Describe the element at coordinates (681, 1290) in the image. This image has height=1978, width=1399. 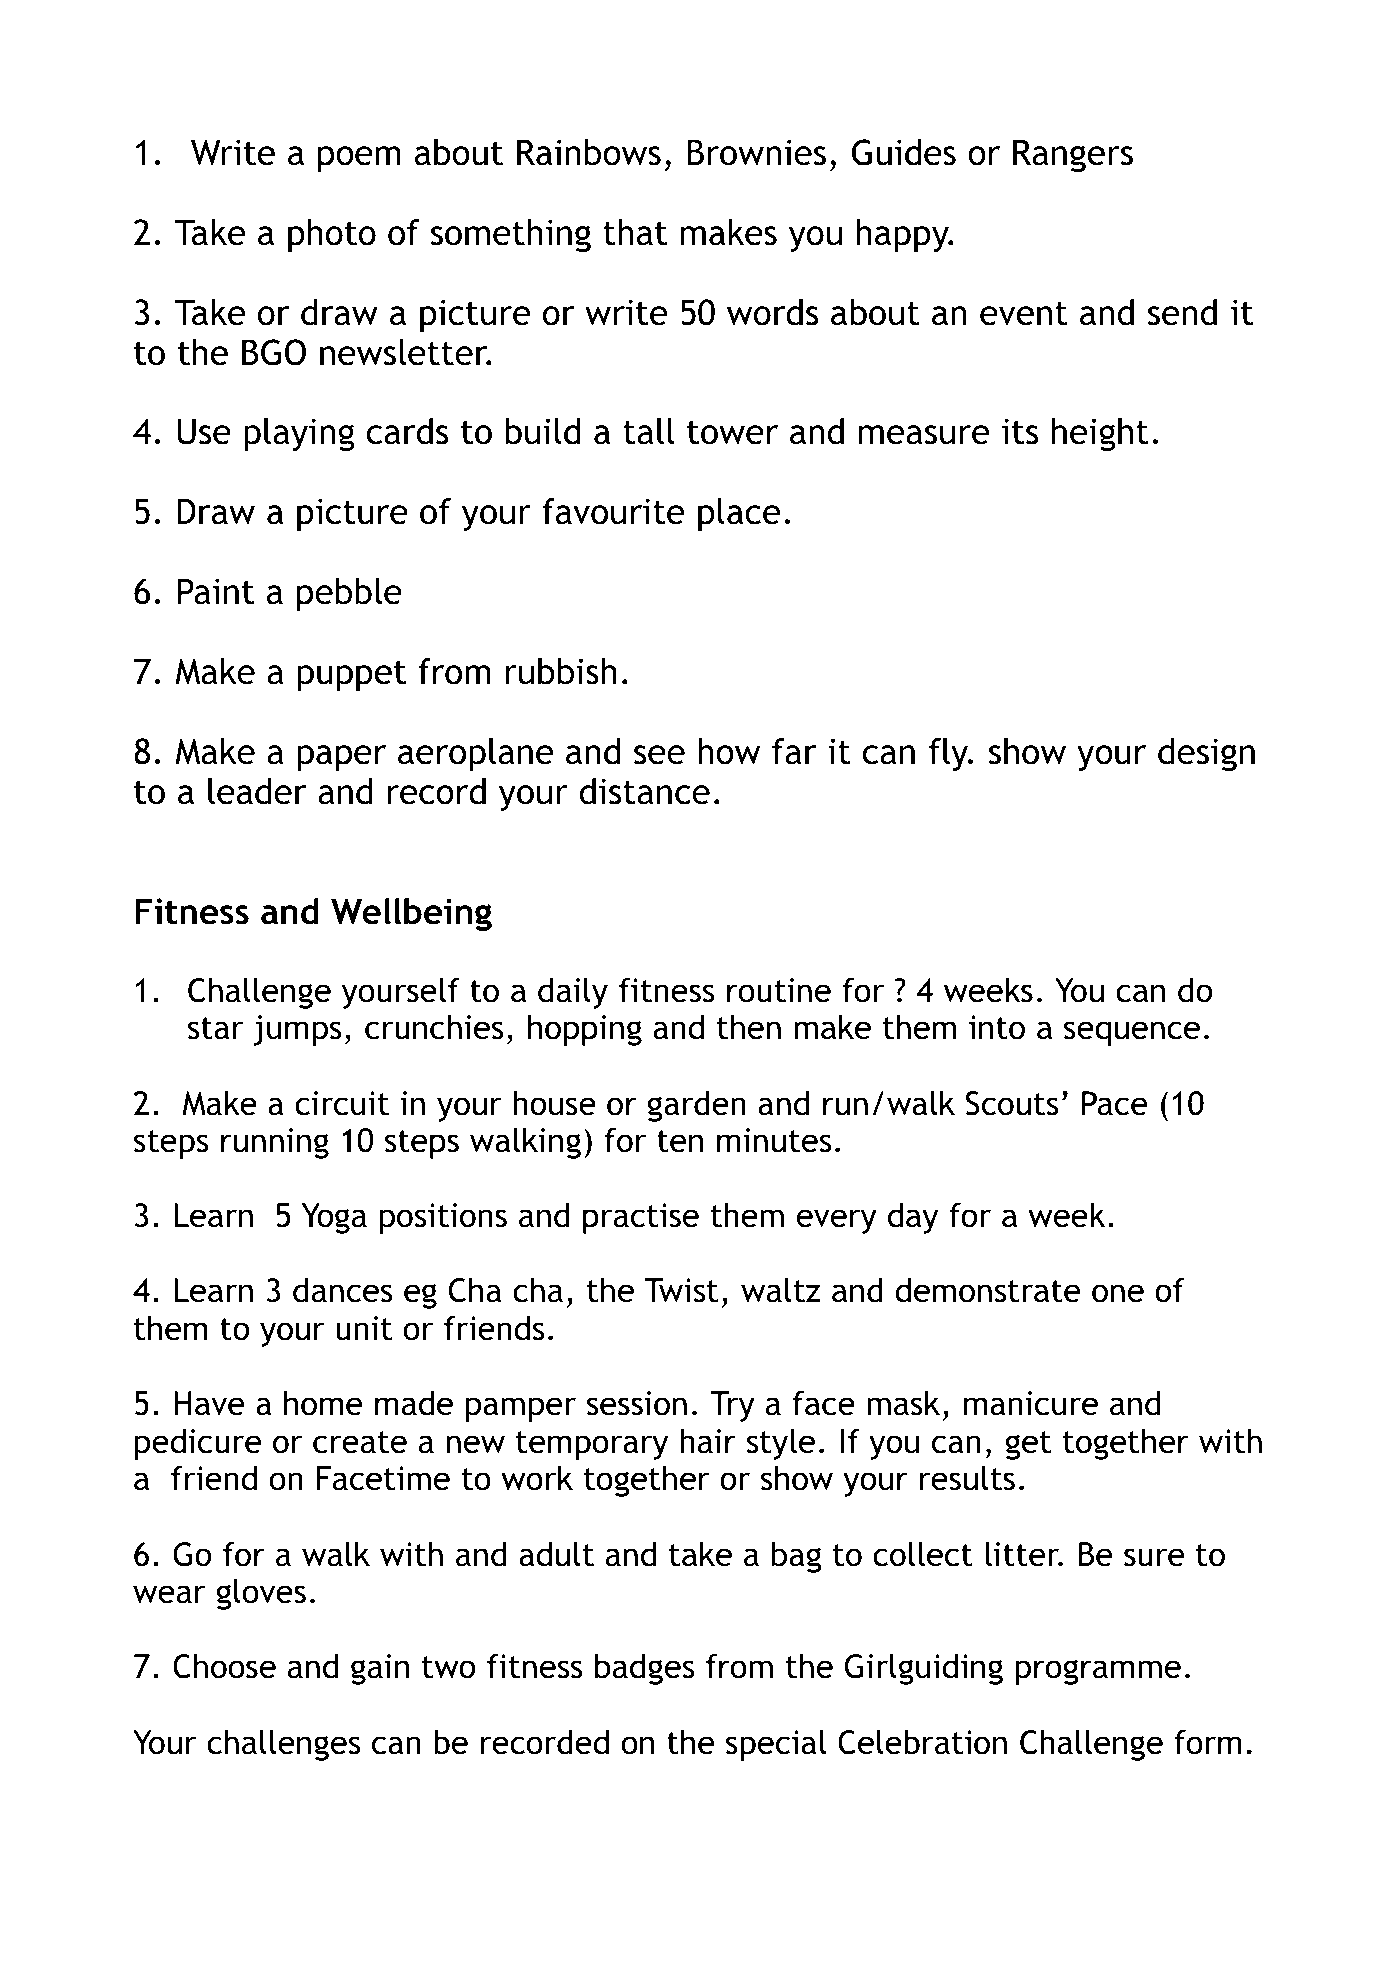
I see `Twist` at that location.
